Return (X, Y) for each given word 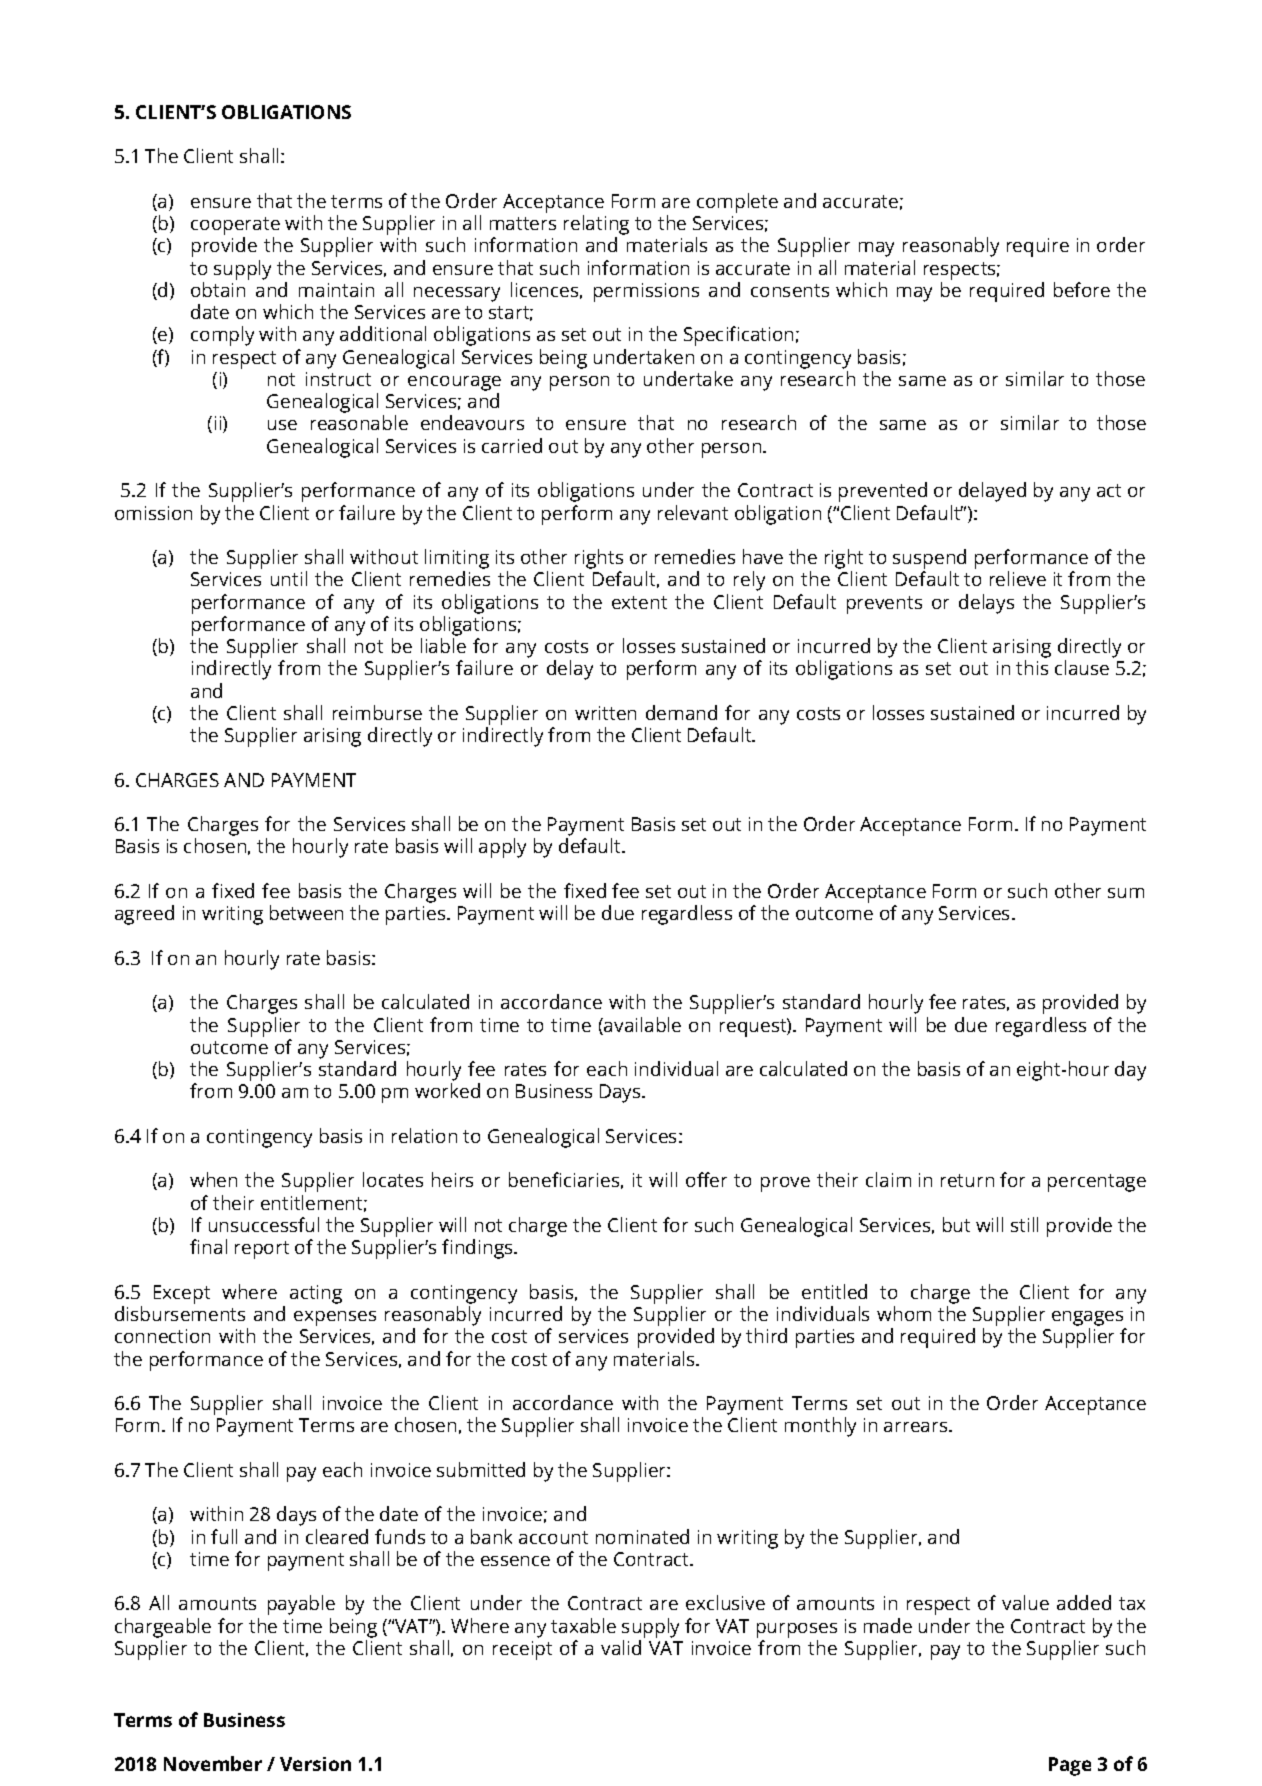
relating (596, 226)
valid (621, 1647)
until (289, 578)
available (641, 1026)
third (766, 1335)
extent (639, 602)
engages (1089, 1320)
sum (1126, 893)
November (213, 1763)
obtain (218, 289)
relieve (1018, 578)
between (306, 912)
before (1082, 289)
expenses (335, 1318)
